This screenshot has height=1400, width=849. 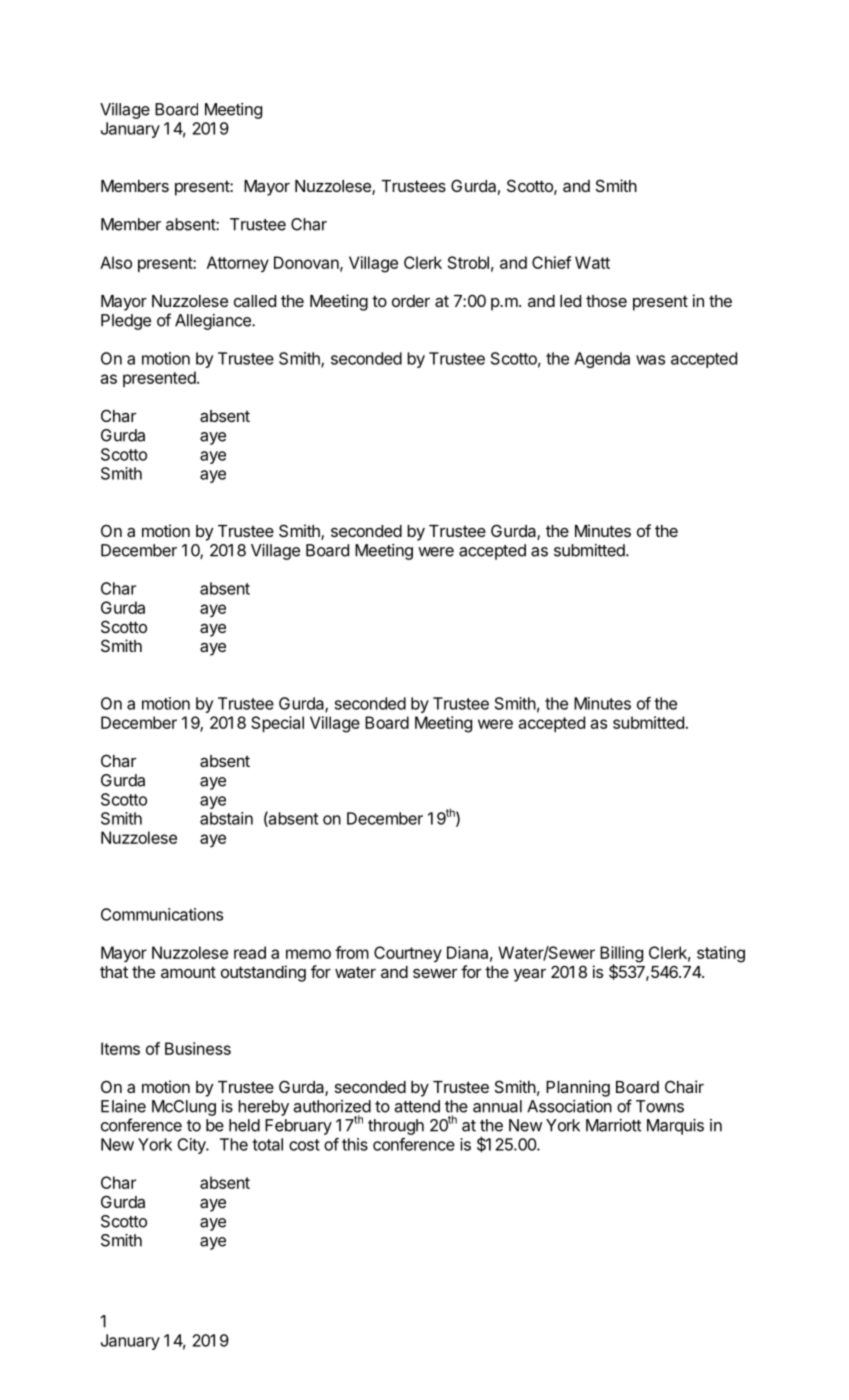 What do you see at coordinates (621, 955) in the screenshot?
I see `Billing` at bounding box center [621, 955].
